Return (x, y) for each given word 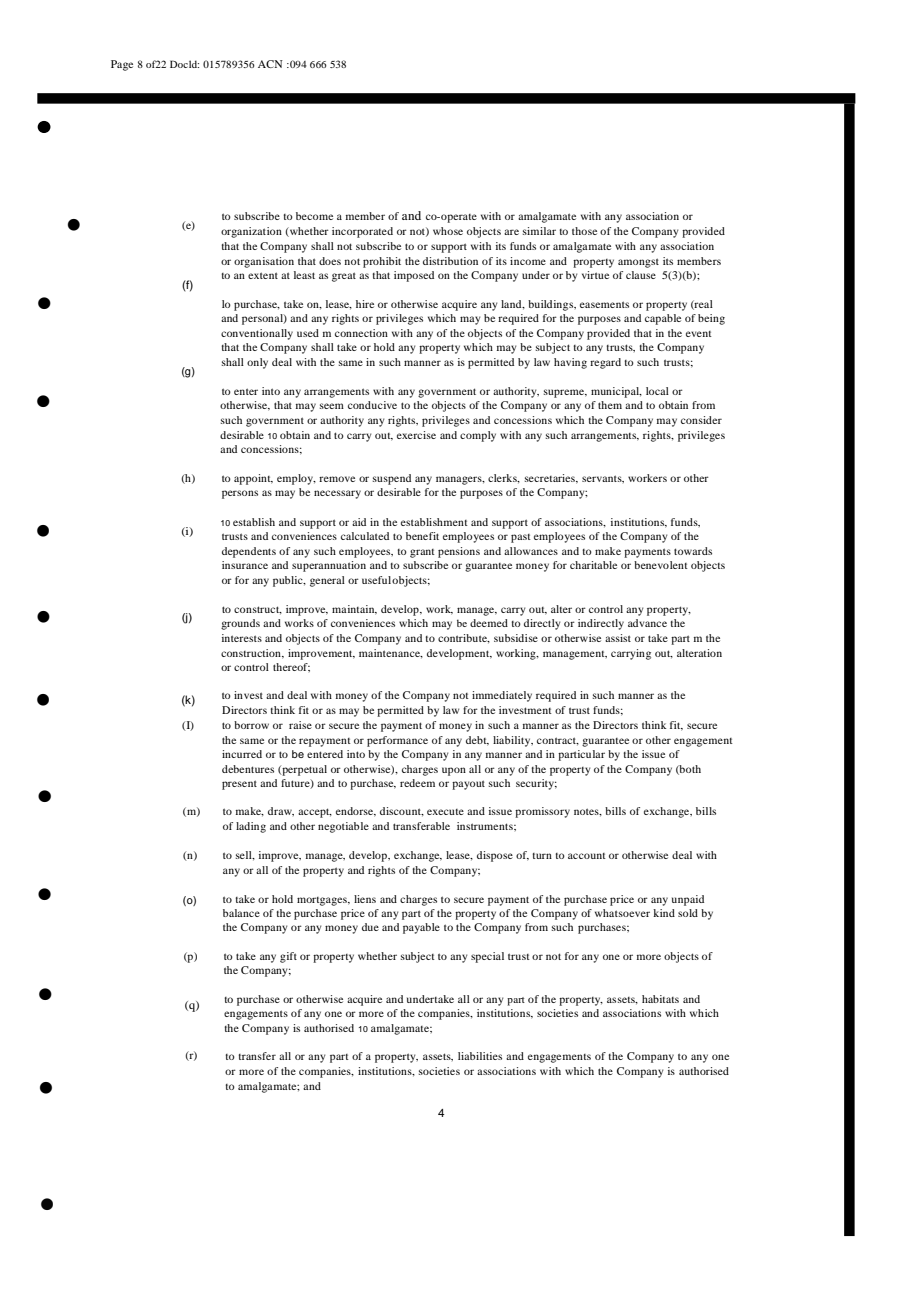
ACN (270, 64)
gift (288, 957)
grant (422, 553)
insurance (245, 565)
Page (122, 65)
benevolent (661, 565)
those (584, 231)
